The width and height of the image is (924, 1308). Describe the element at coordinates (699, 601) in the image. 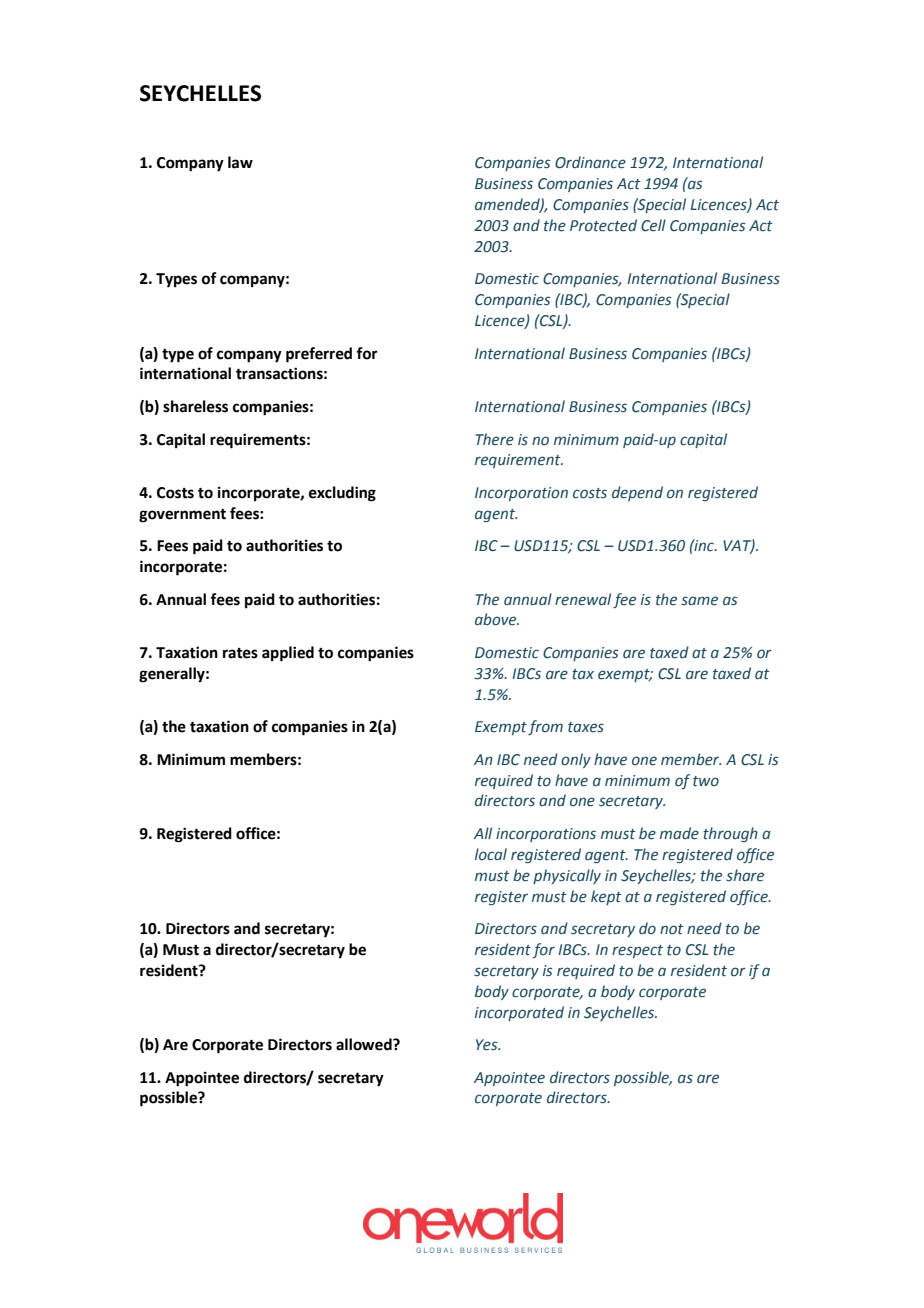

I see `same` at that location.
